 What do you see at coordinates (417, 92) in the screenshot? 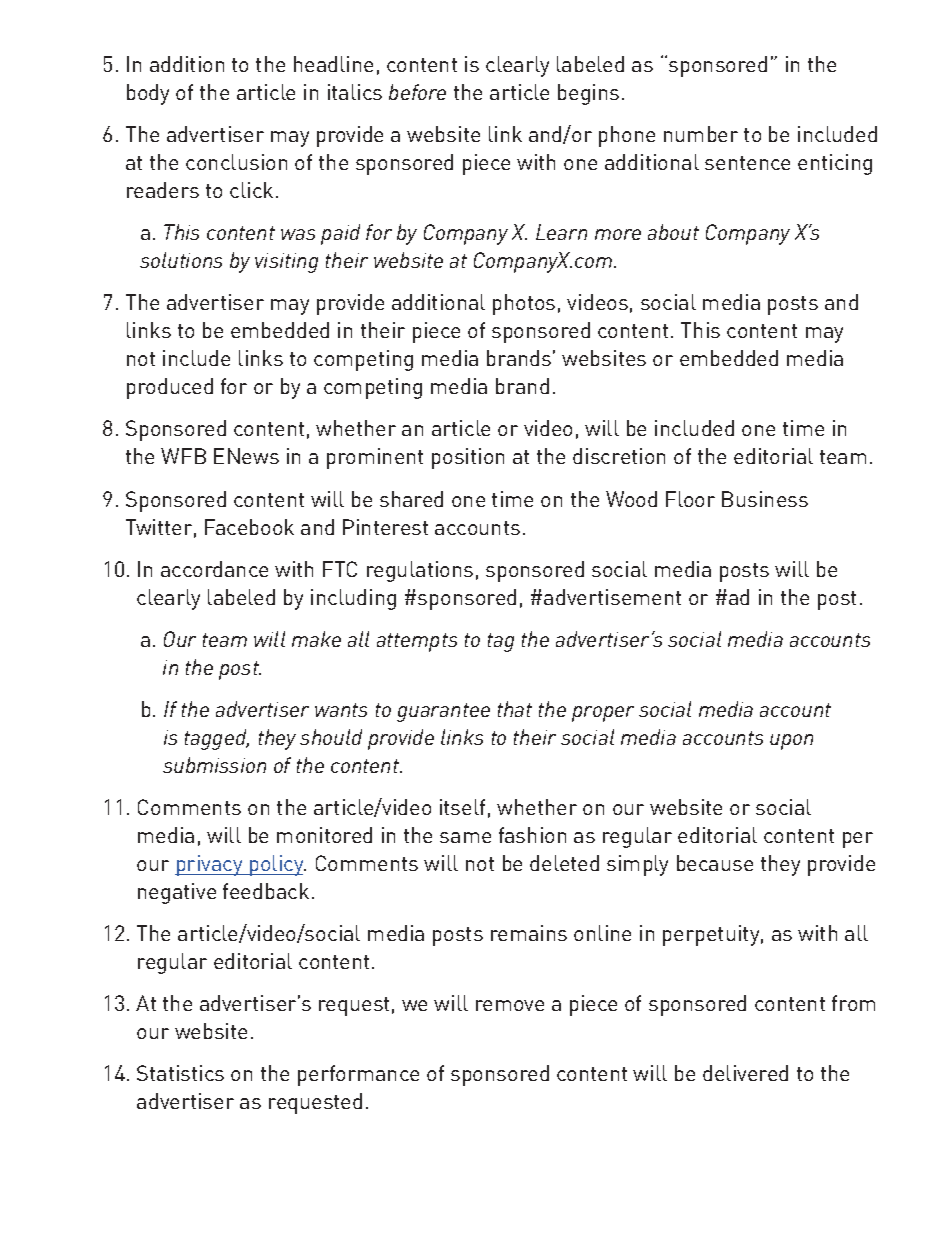
I see `before` at bounding box center [417, 92].
